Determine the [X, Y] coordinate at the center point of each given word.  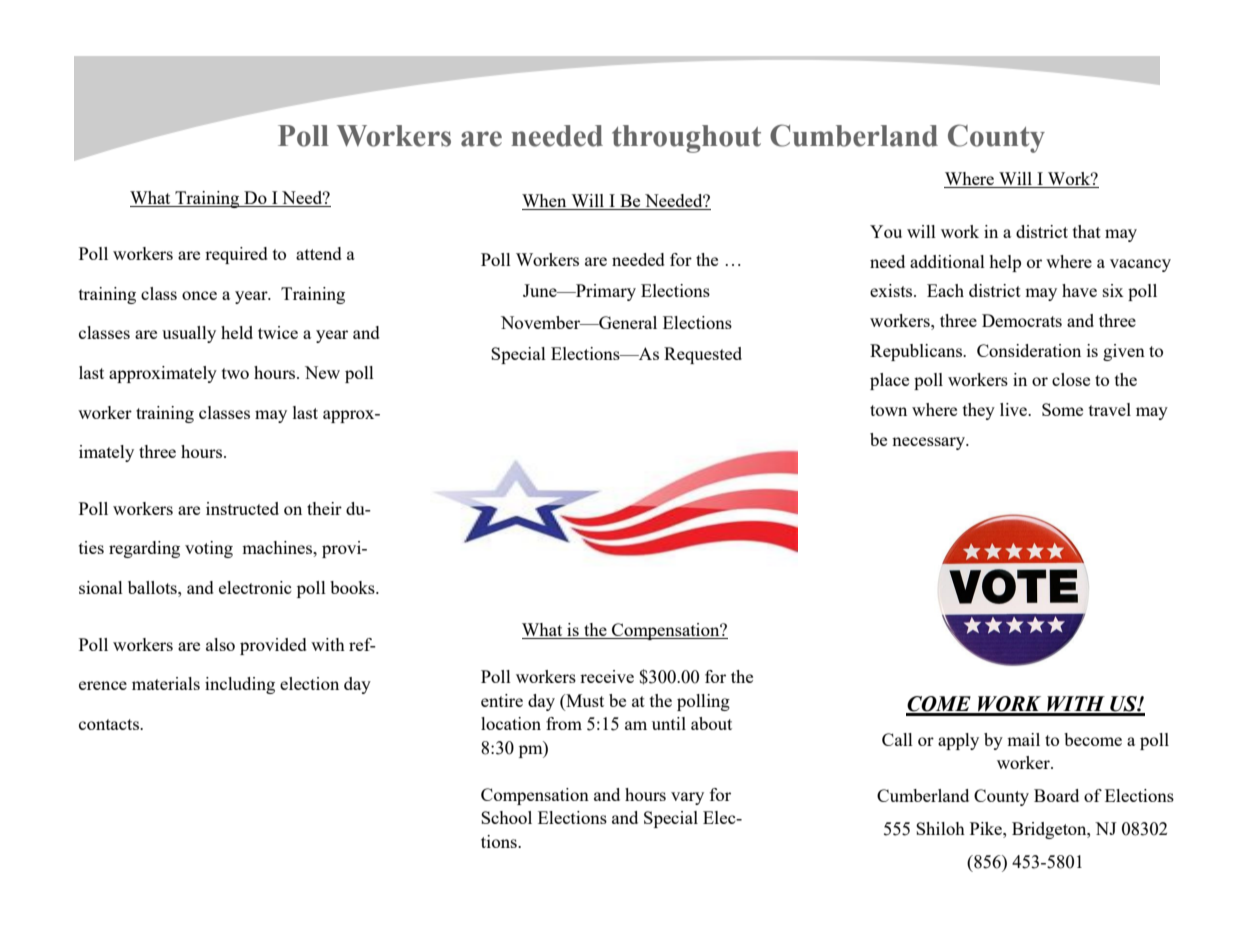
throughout [686, 139]
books [353, 587]
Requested [703, 355]
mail [1023, 739]
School [506, 817]
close [1071, 379]
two [235, 373]
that [1087, 231]
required [236, 255]
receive [607, 676]
